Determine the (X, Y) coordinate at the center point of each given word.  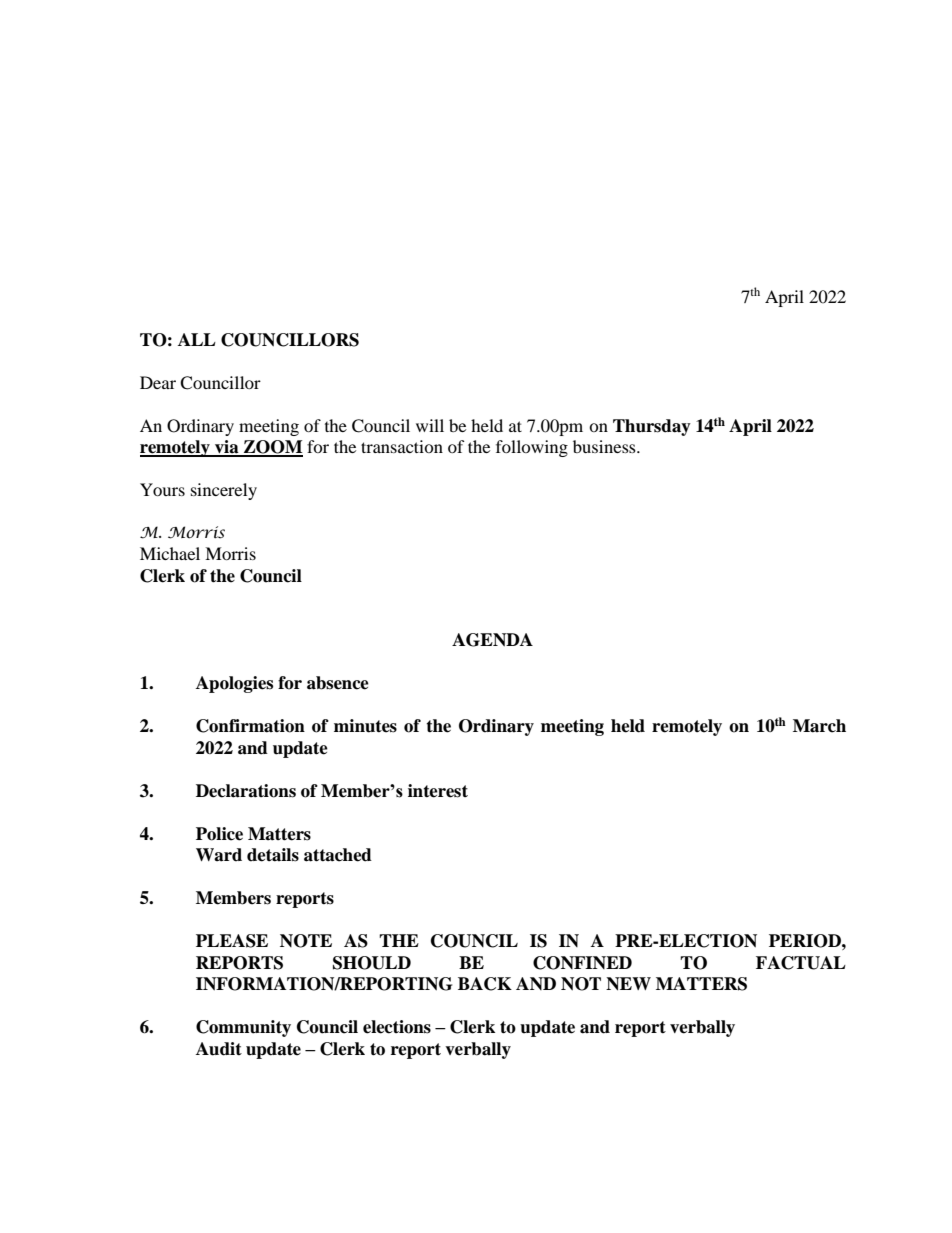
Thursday (652, 427)
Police (219, 834)
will (430, 425)
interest (438, 791)
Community (243, 1028)
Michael (170, 553)
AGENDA (492, 640)
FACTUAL (801, 963)
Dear (158, 382)
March (819, 726)
